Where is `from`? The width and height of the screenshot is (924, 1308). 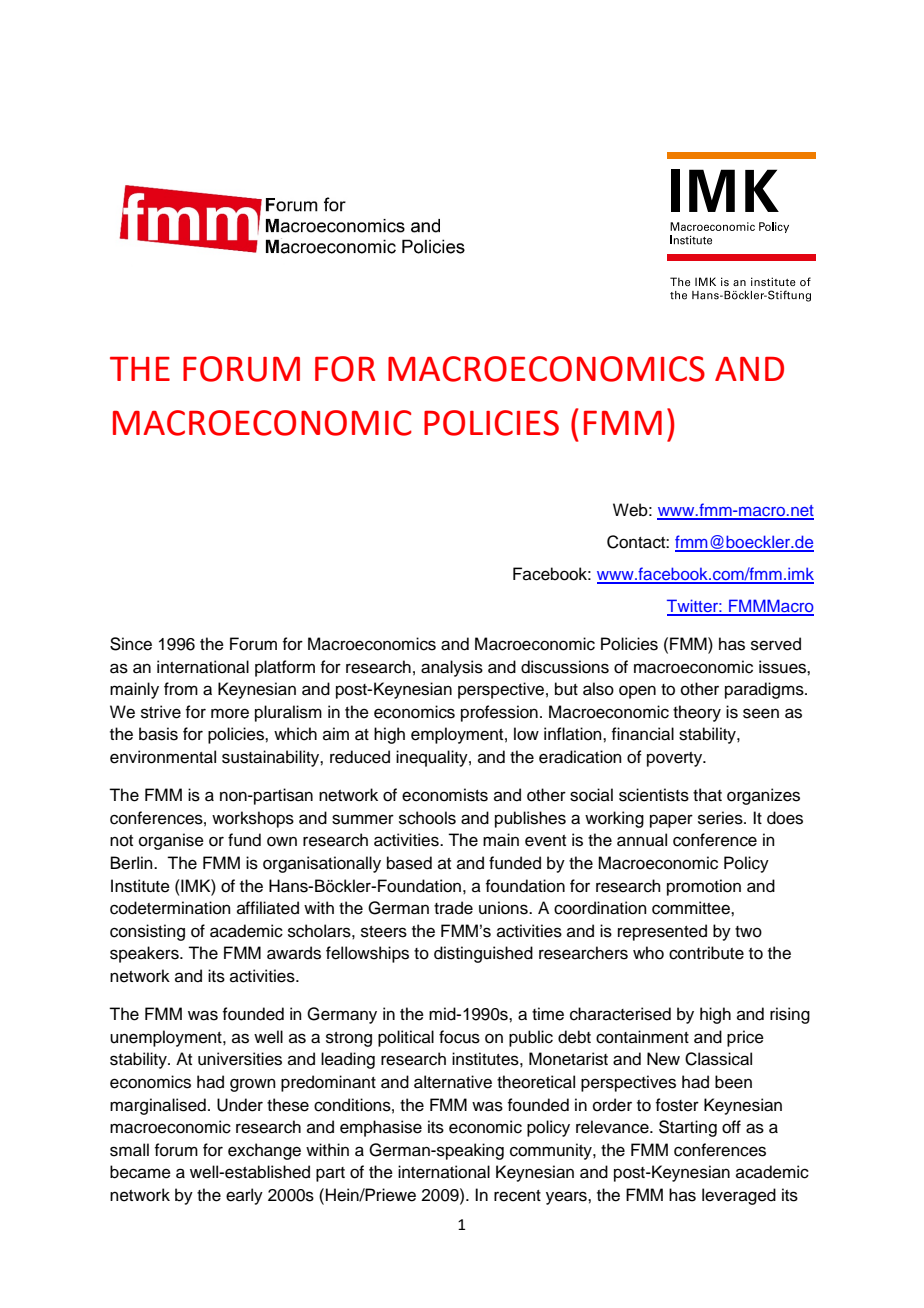 from is located at coordinates (181, 689).
